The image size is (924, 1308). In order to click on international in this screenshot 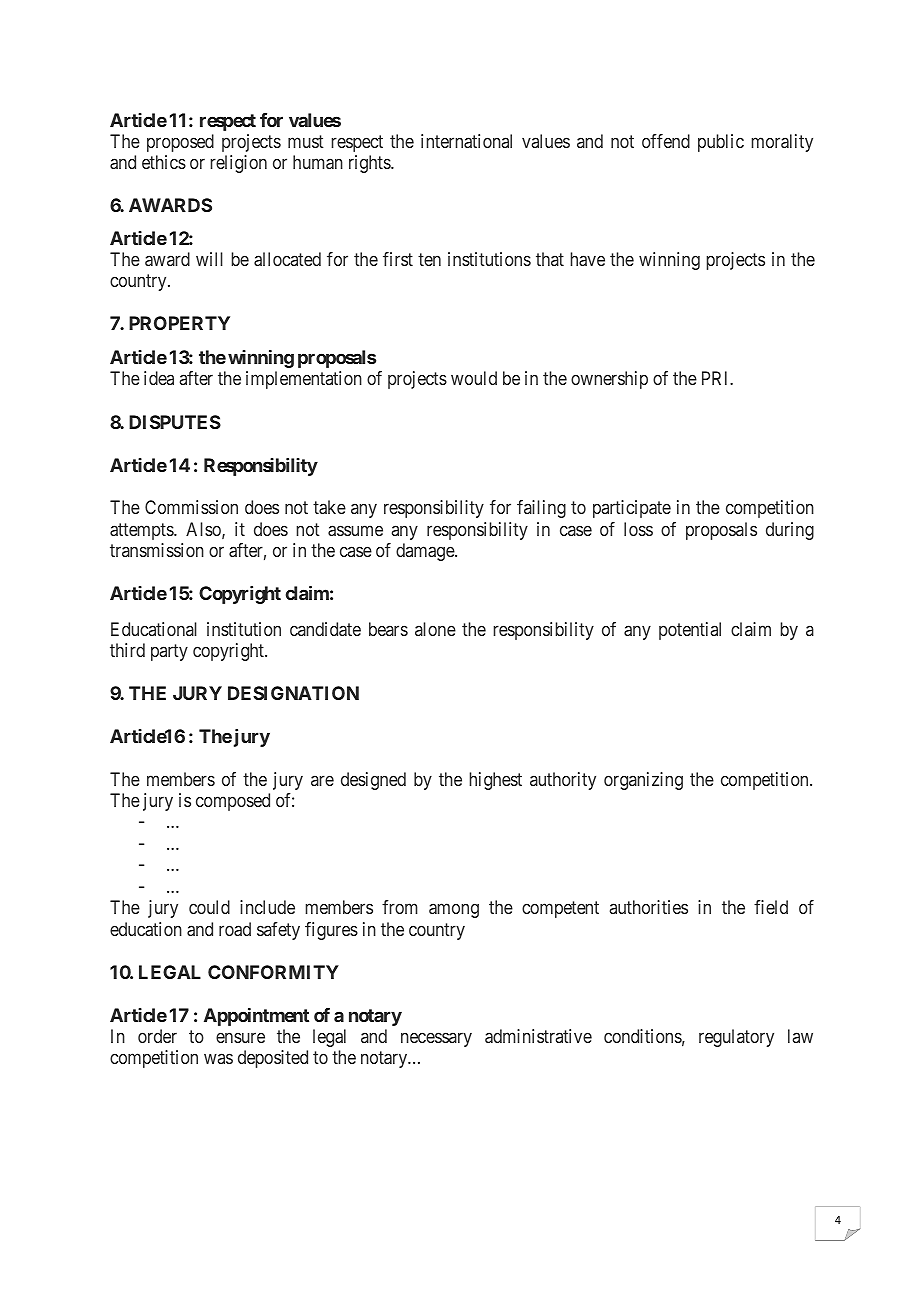, I will do `click(466, 141)`.
